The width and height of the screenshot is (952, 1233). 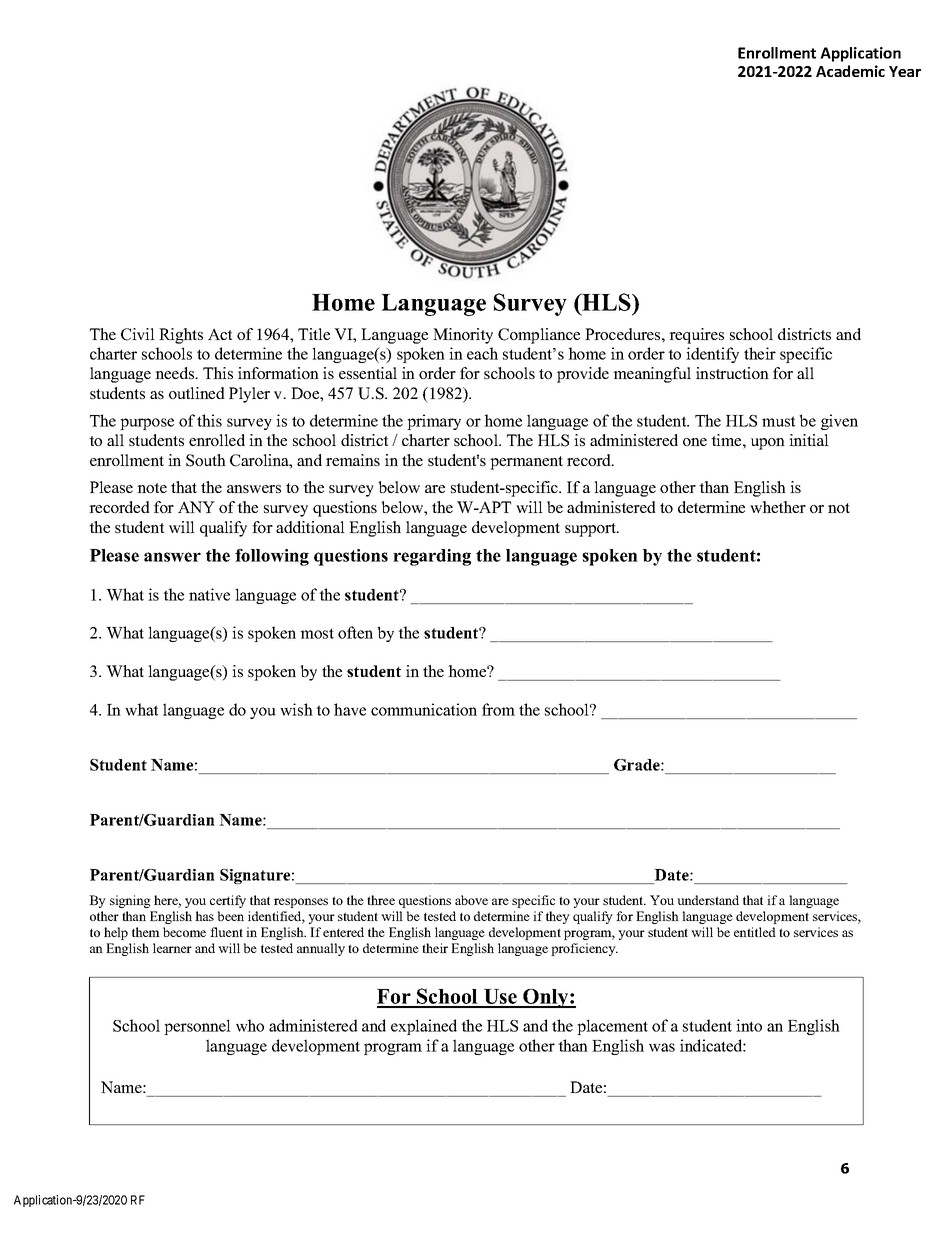 What do you see at coordinates (778, 507) in the screenshot?
I see `whether` at bounding box center [778, 507].
